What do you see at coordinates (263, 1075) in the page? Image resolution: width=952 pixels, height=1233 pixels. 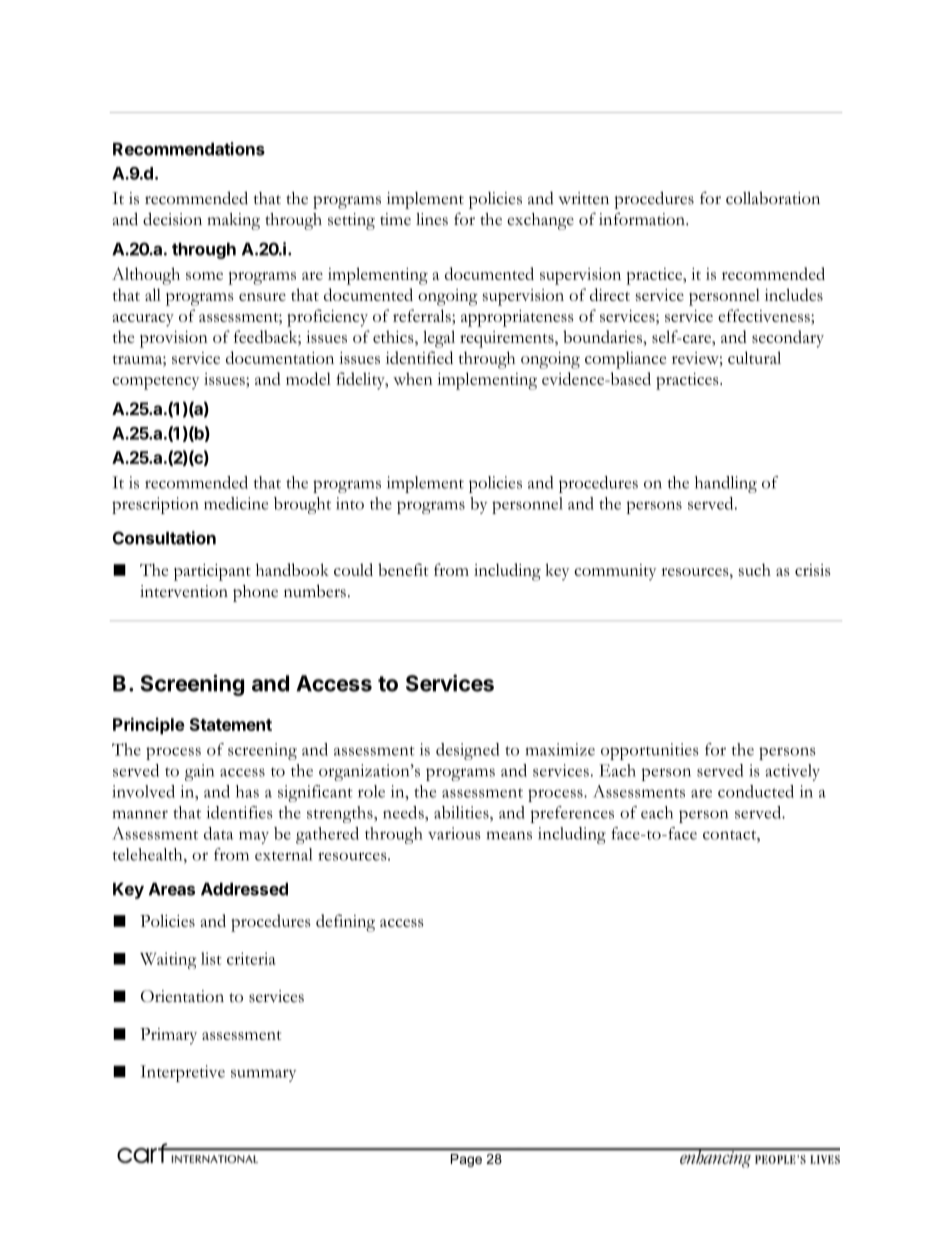 I see `summary` at bounding box center [263, 1075].
